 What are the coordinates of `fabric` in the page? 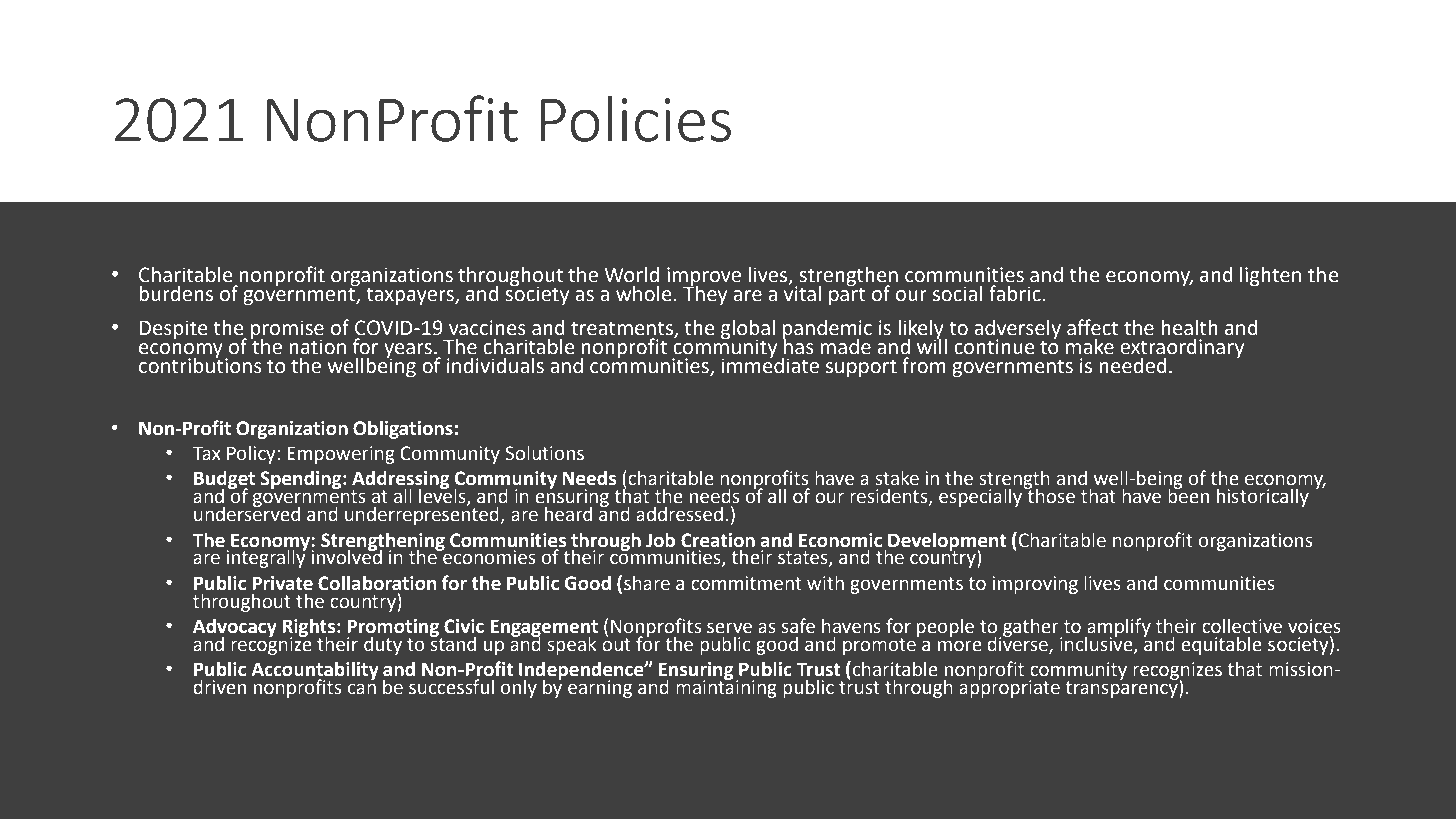 It's located at (1015, 293).
